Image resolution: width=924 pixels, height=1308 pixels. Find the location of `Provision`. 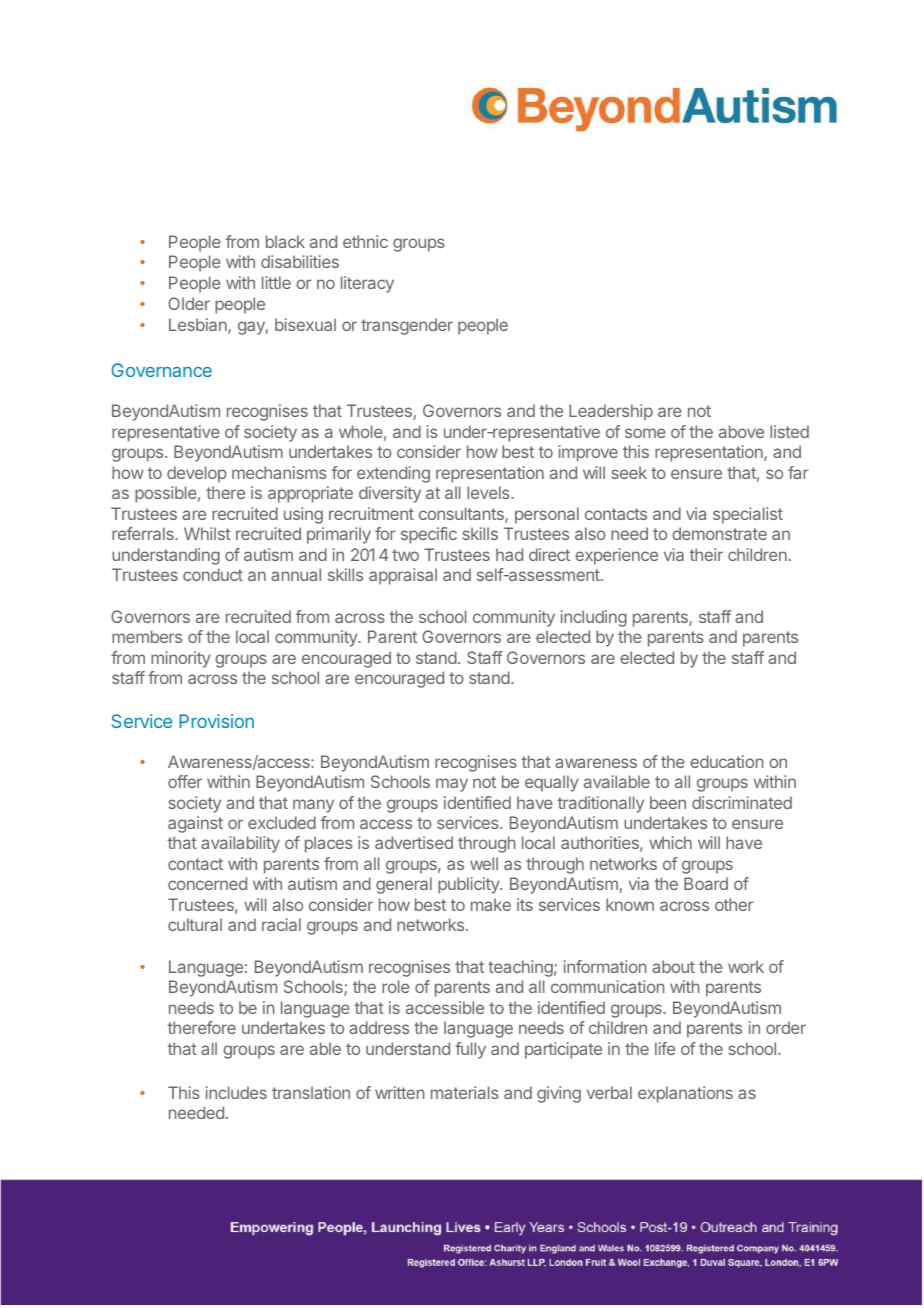

Provision is located at coordinates (216, 721).
